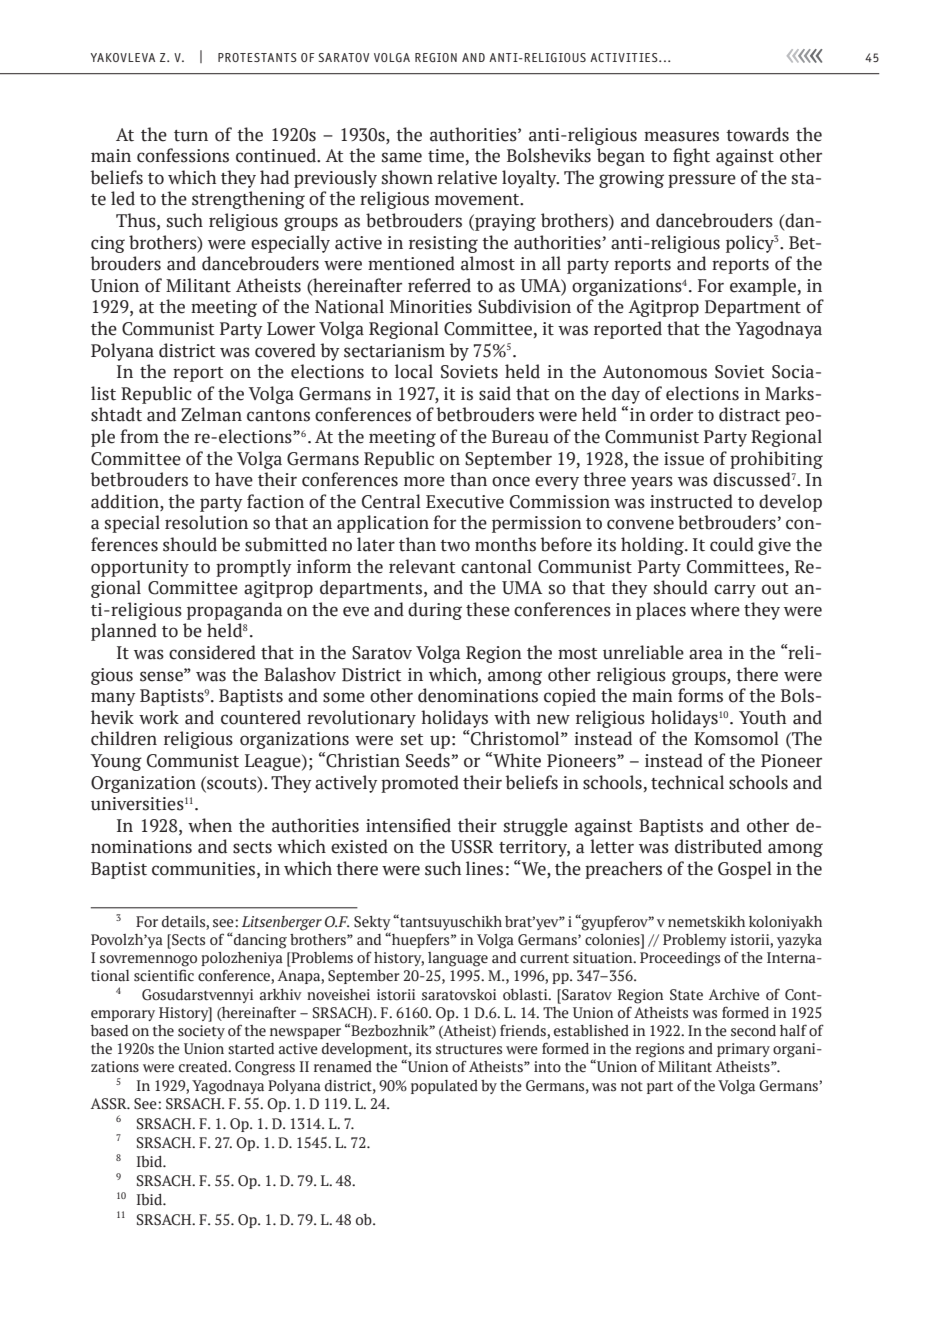  Describe the element at coordinates (140, 568) in the page. I see `opportunity` at that location.
